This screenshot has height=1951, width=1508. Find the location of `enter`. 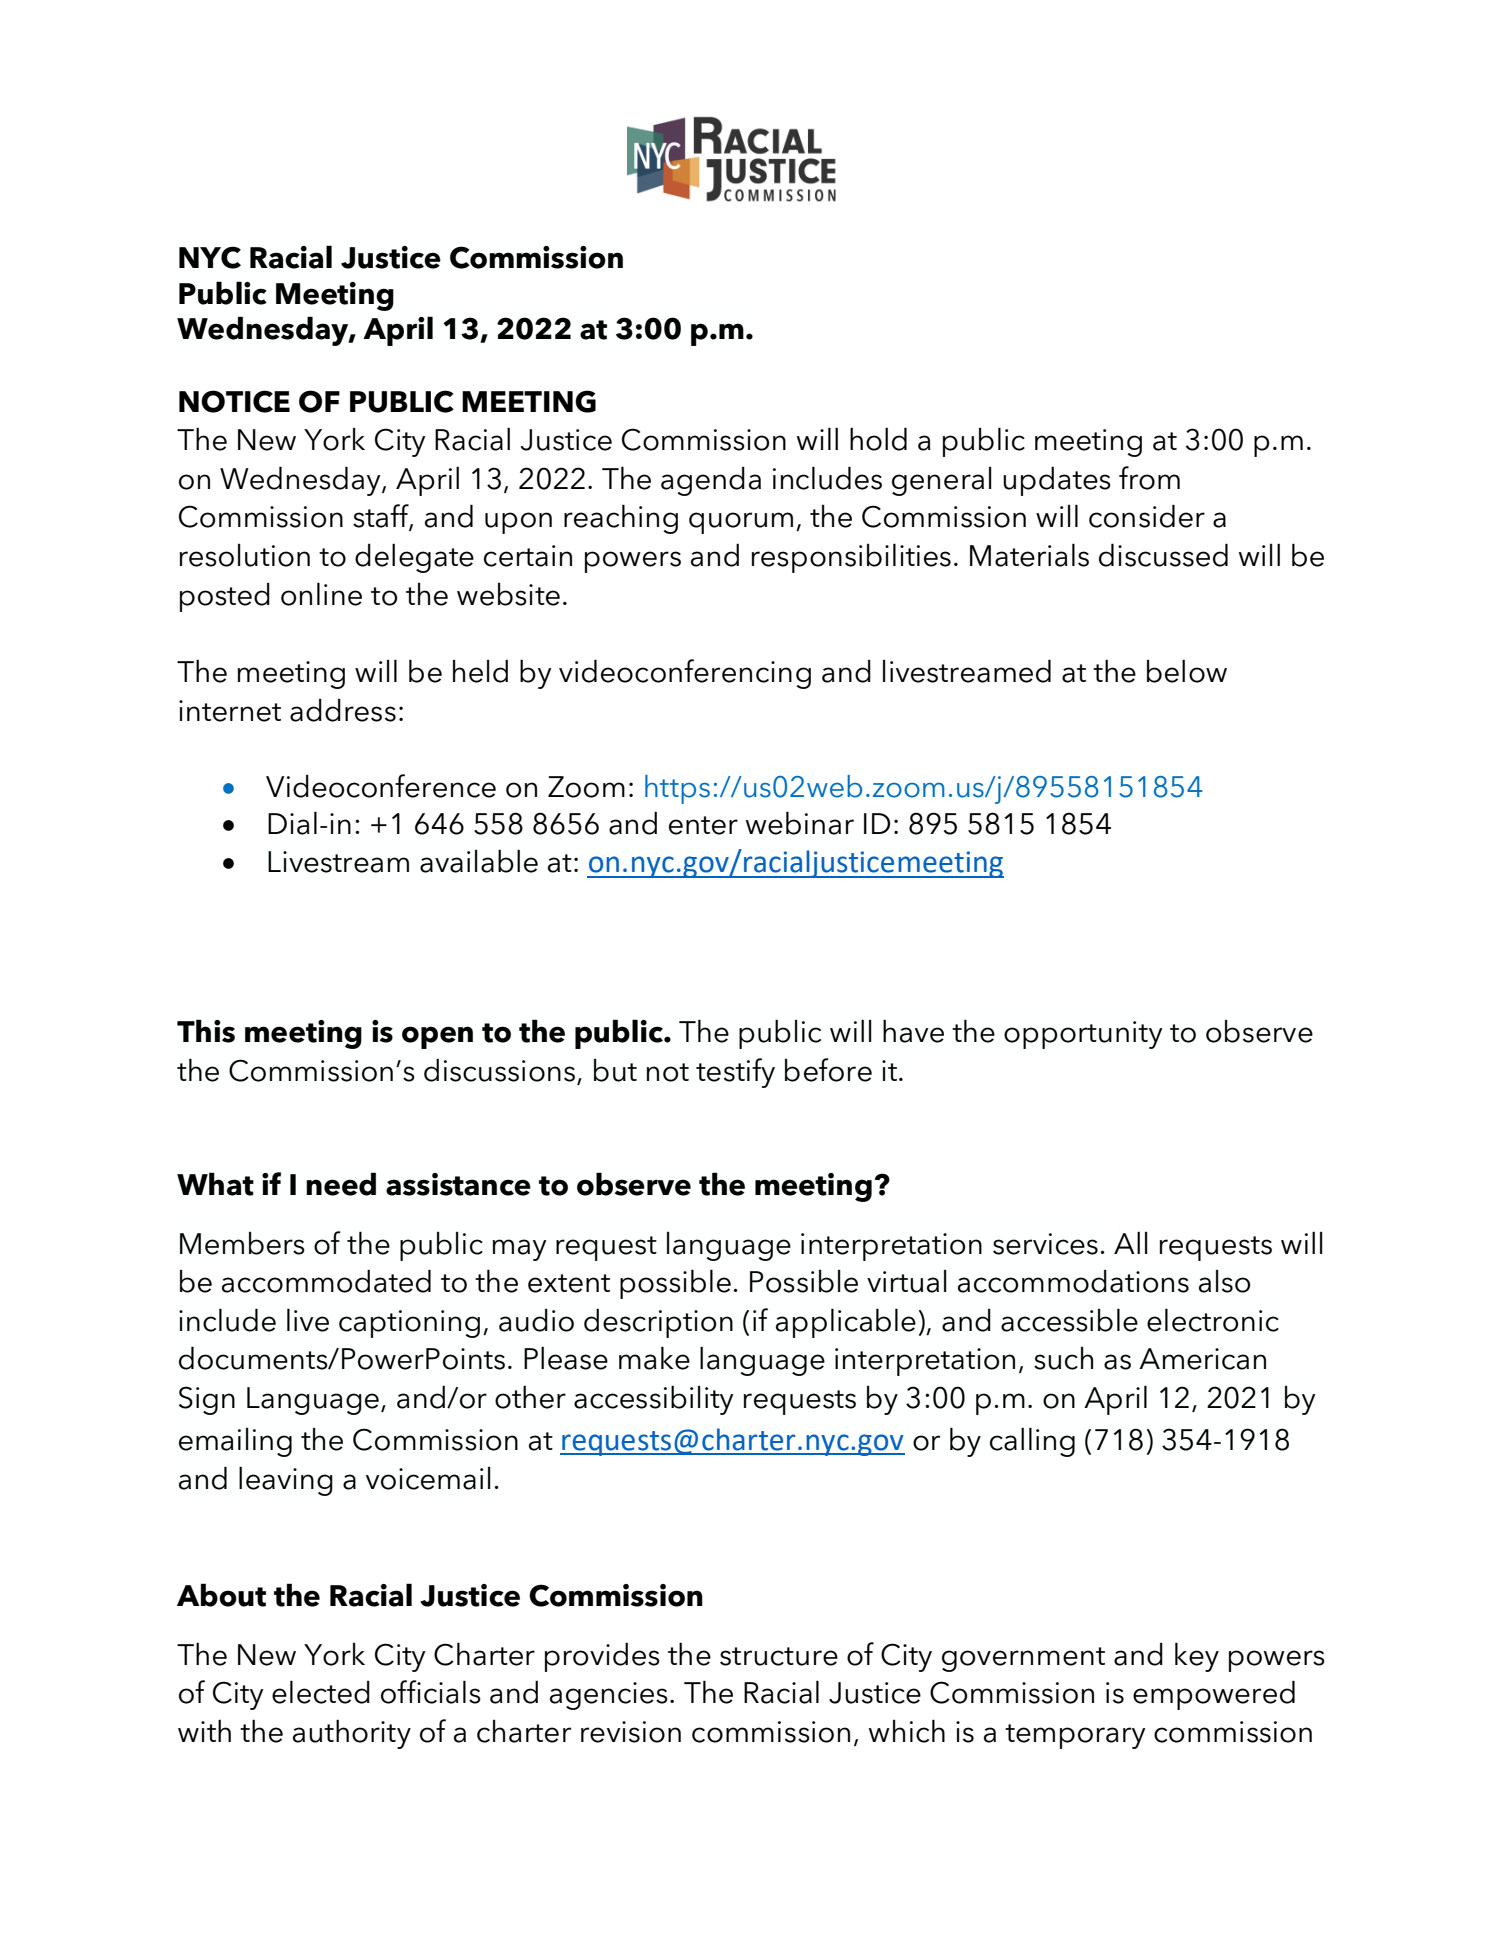

enter is located at coordinates (703, 825).
